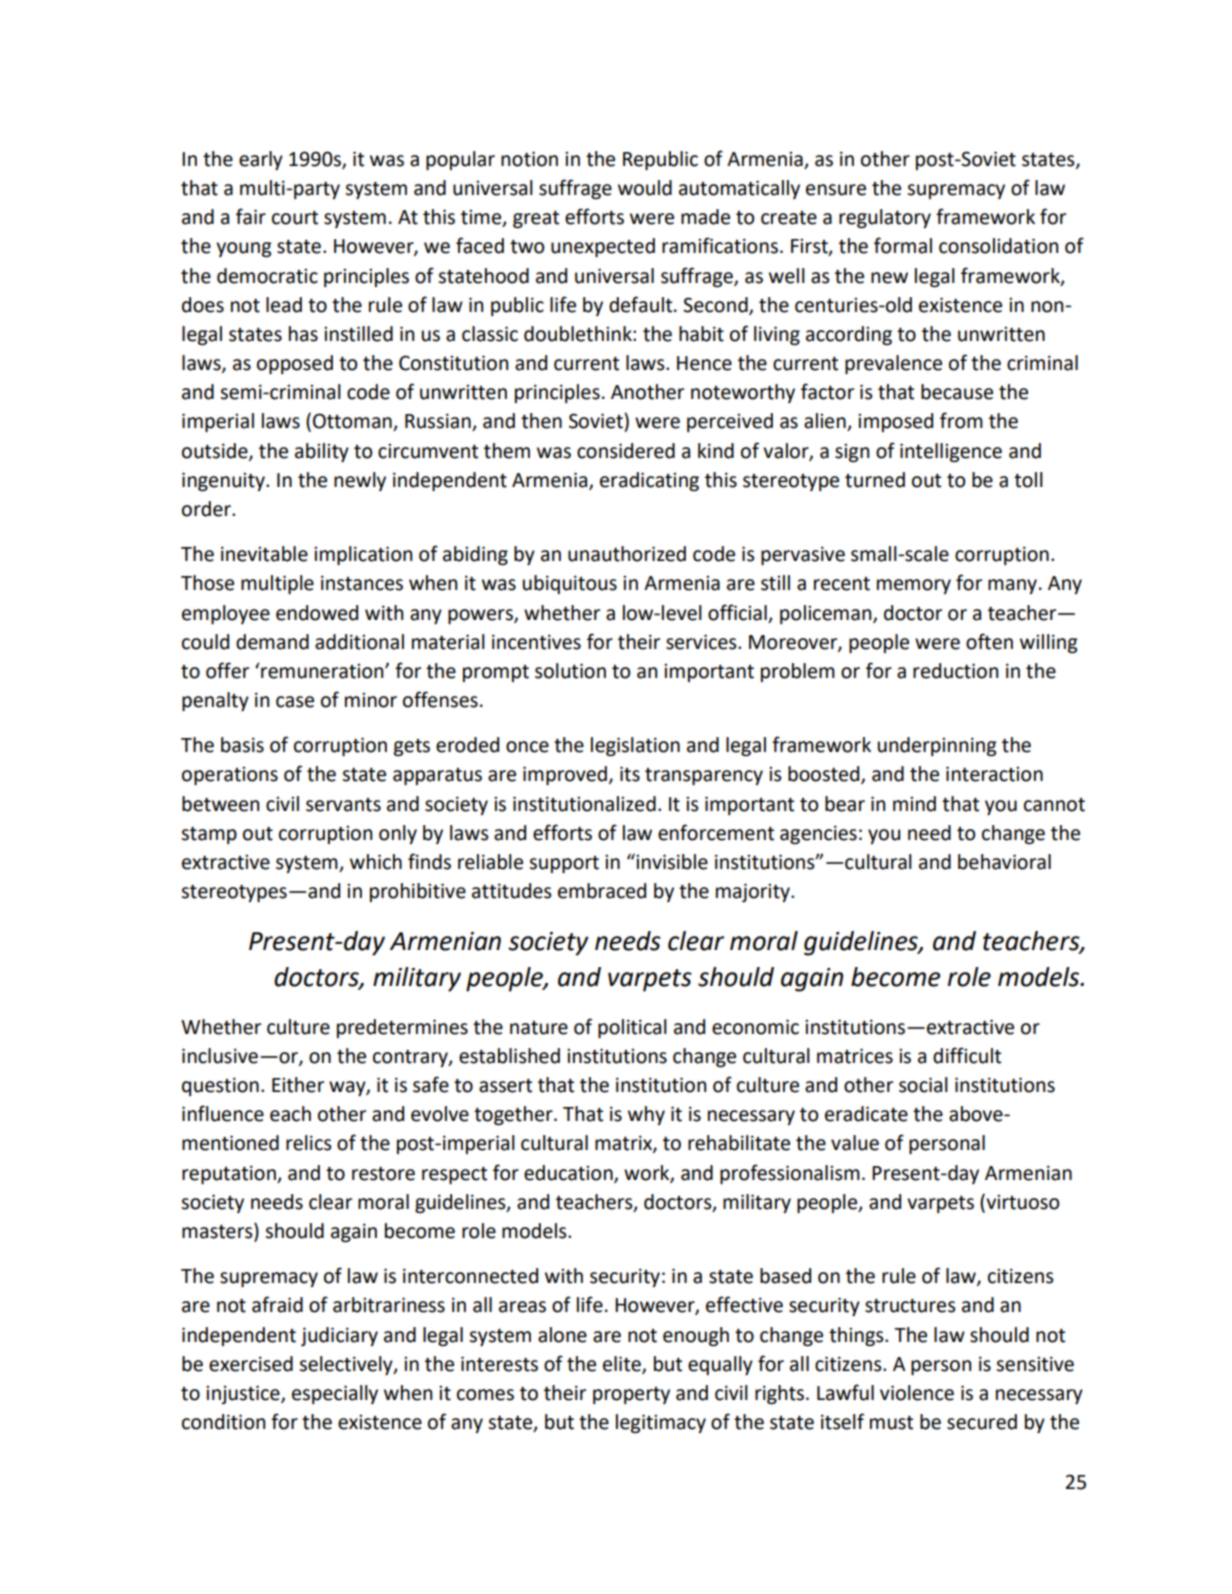  I want to click on court, so click(295, 218).
